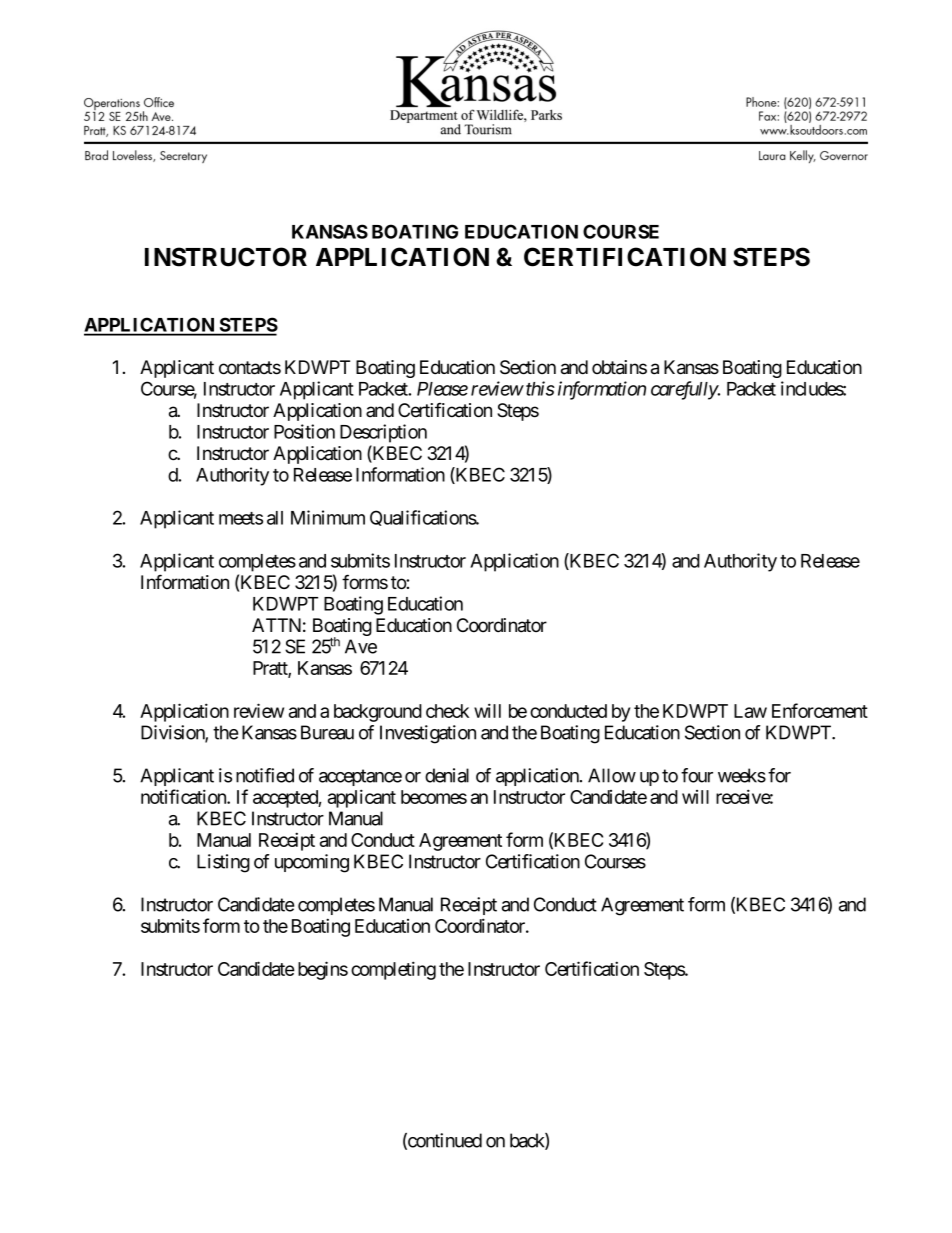 Image resolution: width=952 pixels, height=1233 pixels. What do you see at coordinates (750, 711) in the image?
I see `Law` at bounding box center [750, 711].
